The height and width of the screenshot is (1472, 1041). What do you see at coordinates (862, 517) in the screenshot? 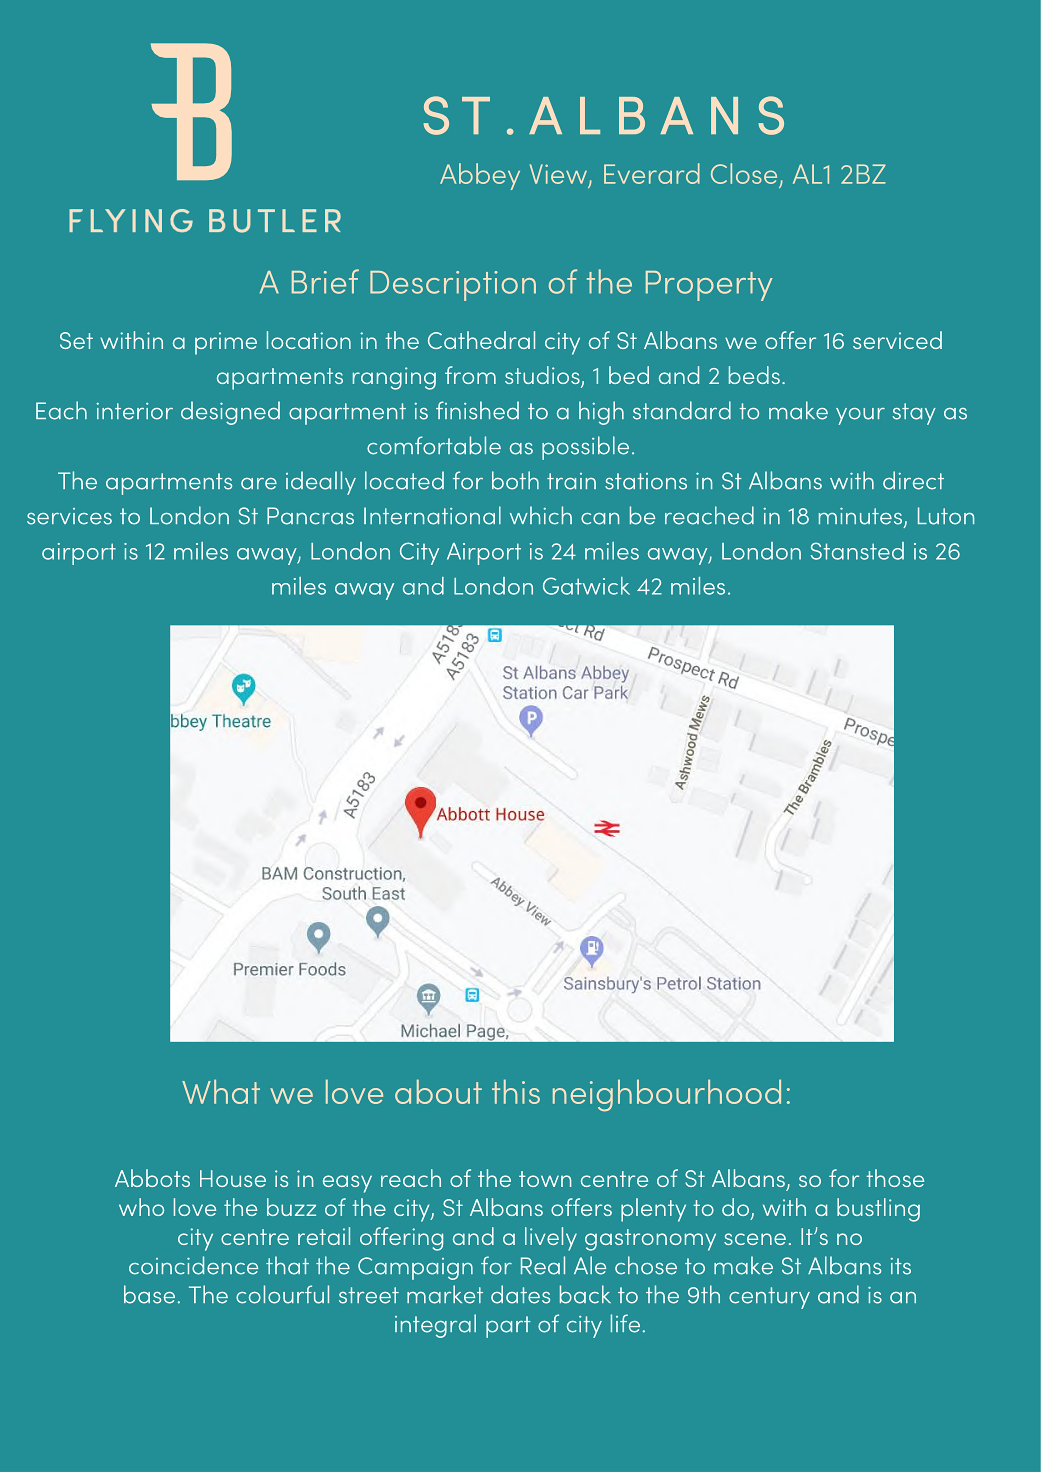
I see `minutes` at bounding box center [862, 517].
